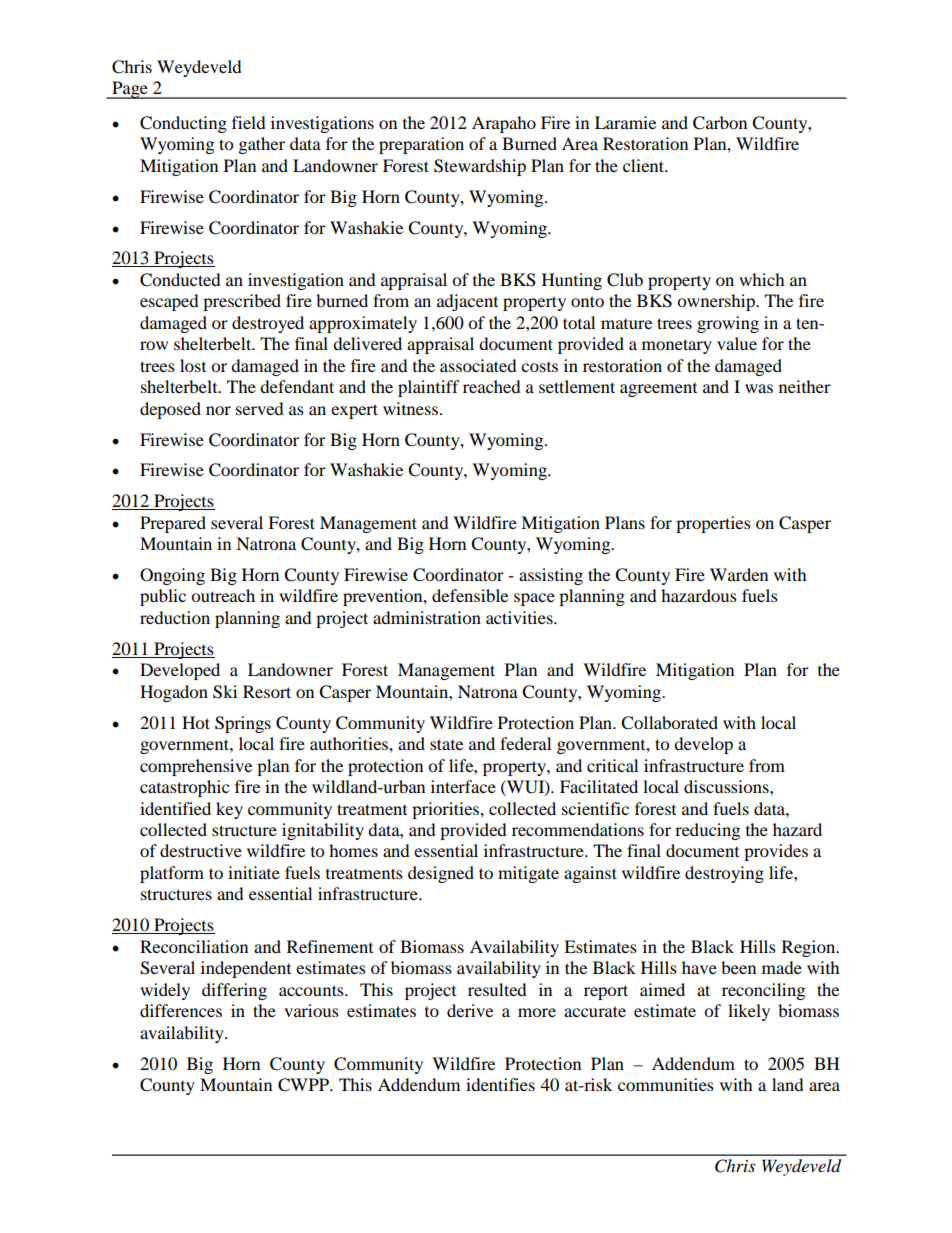  Describe the element at coordinates (713, 524) in the page. I see `properties` at that location.
